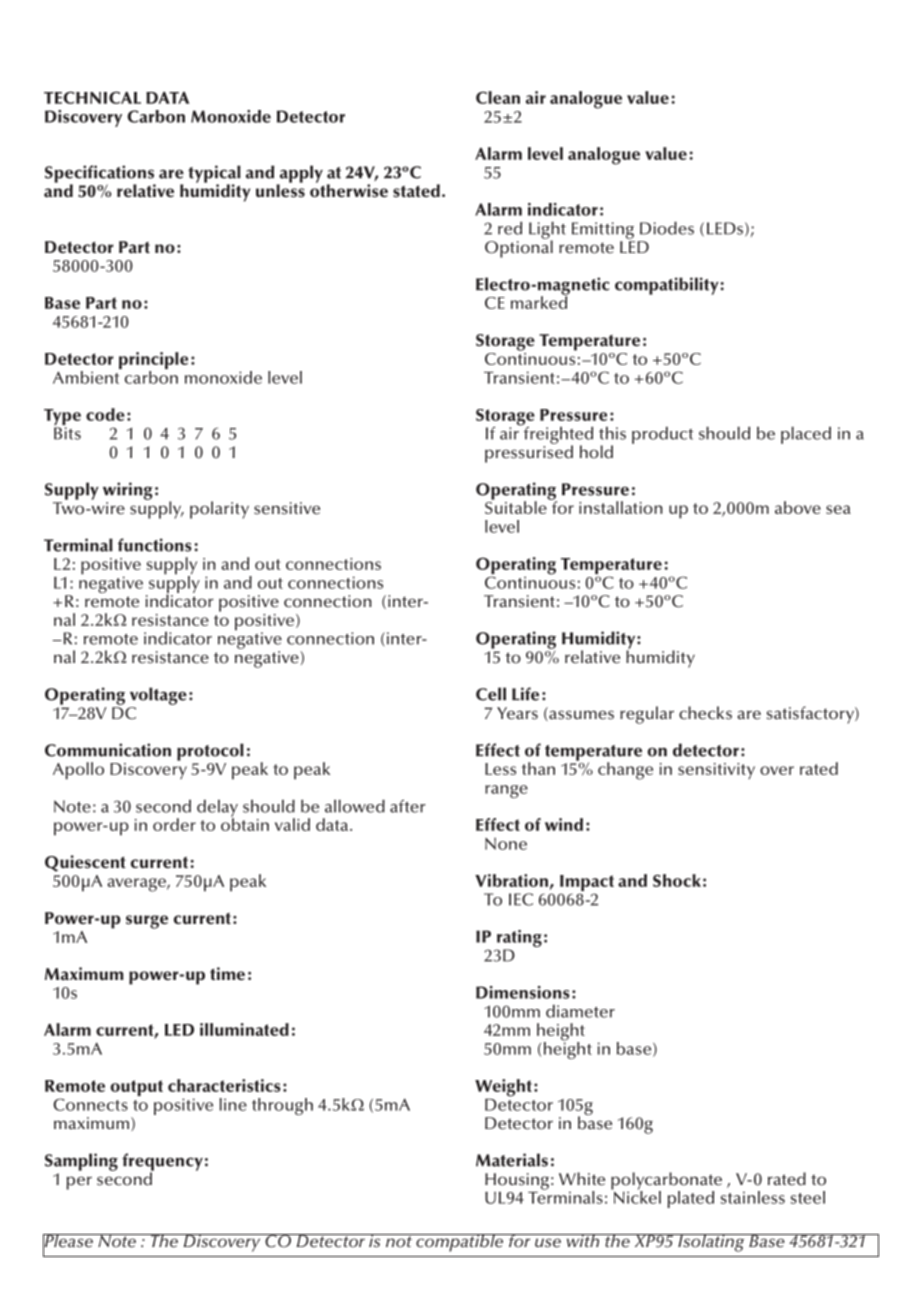  I want to click on frequency, so click(162, 1163).
